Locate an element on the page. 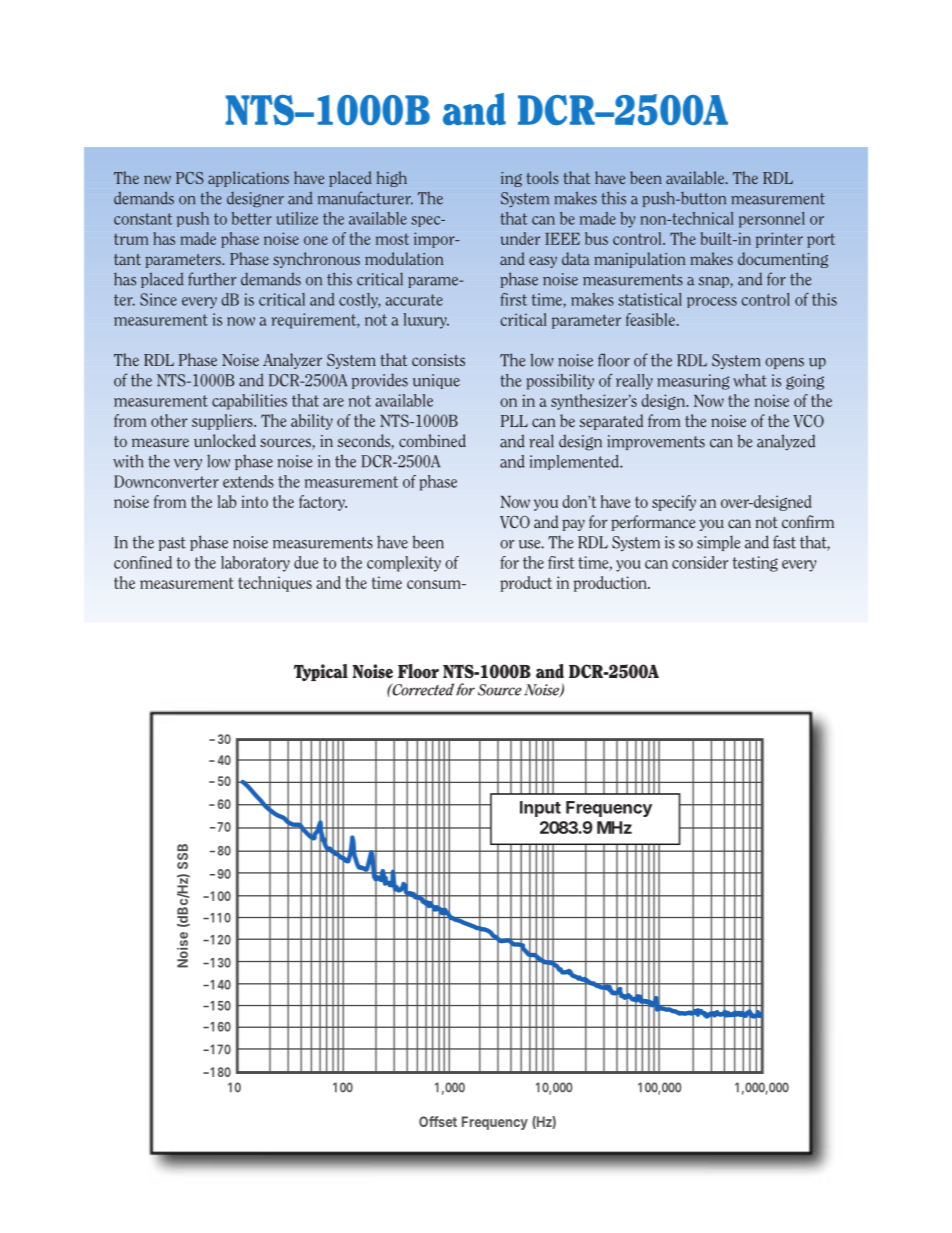  Typical is located at coordinates (321, 672).
